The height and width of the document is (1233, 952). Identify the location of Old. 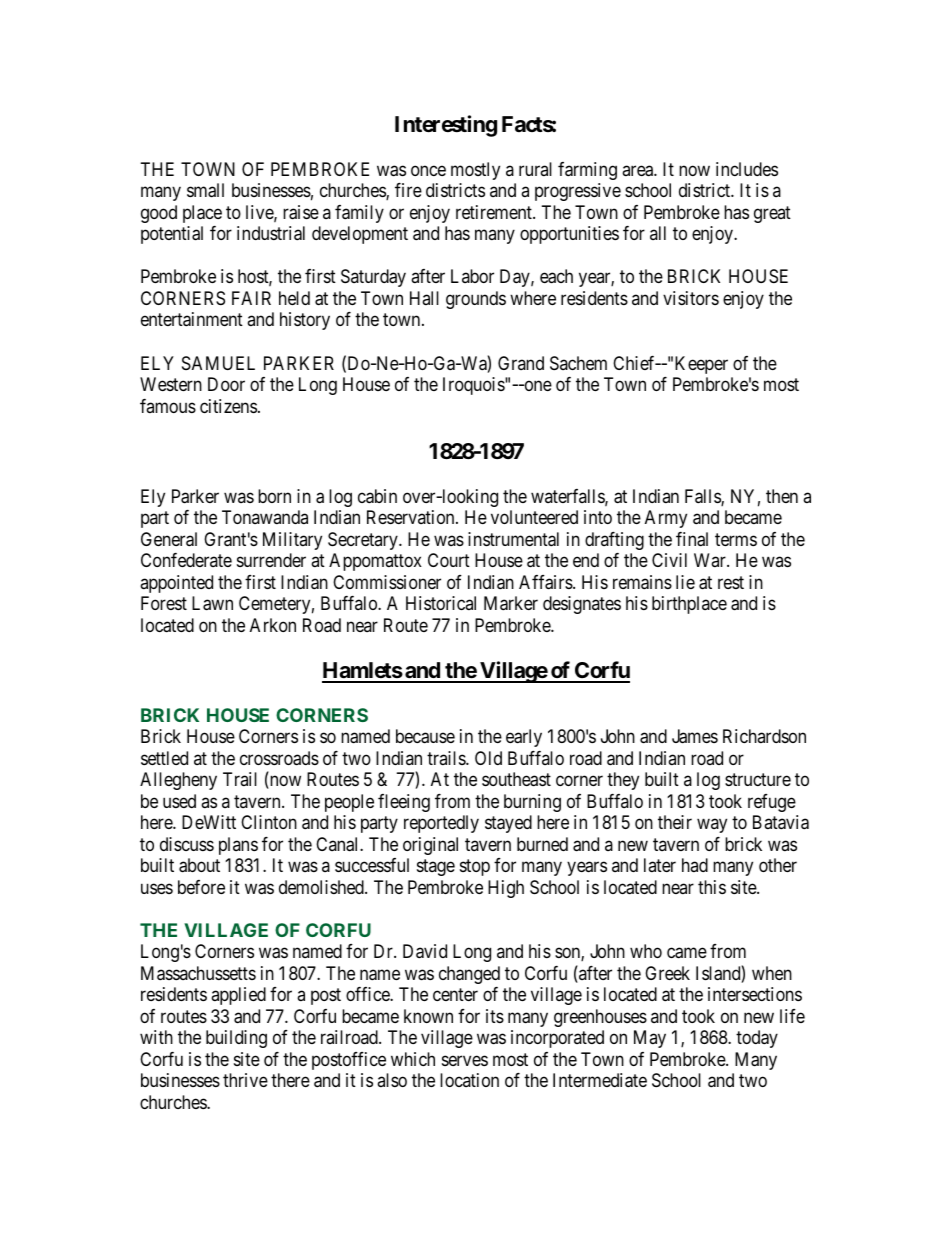
(488, 758).
